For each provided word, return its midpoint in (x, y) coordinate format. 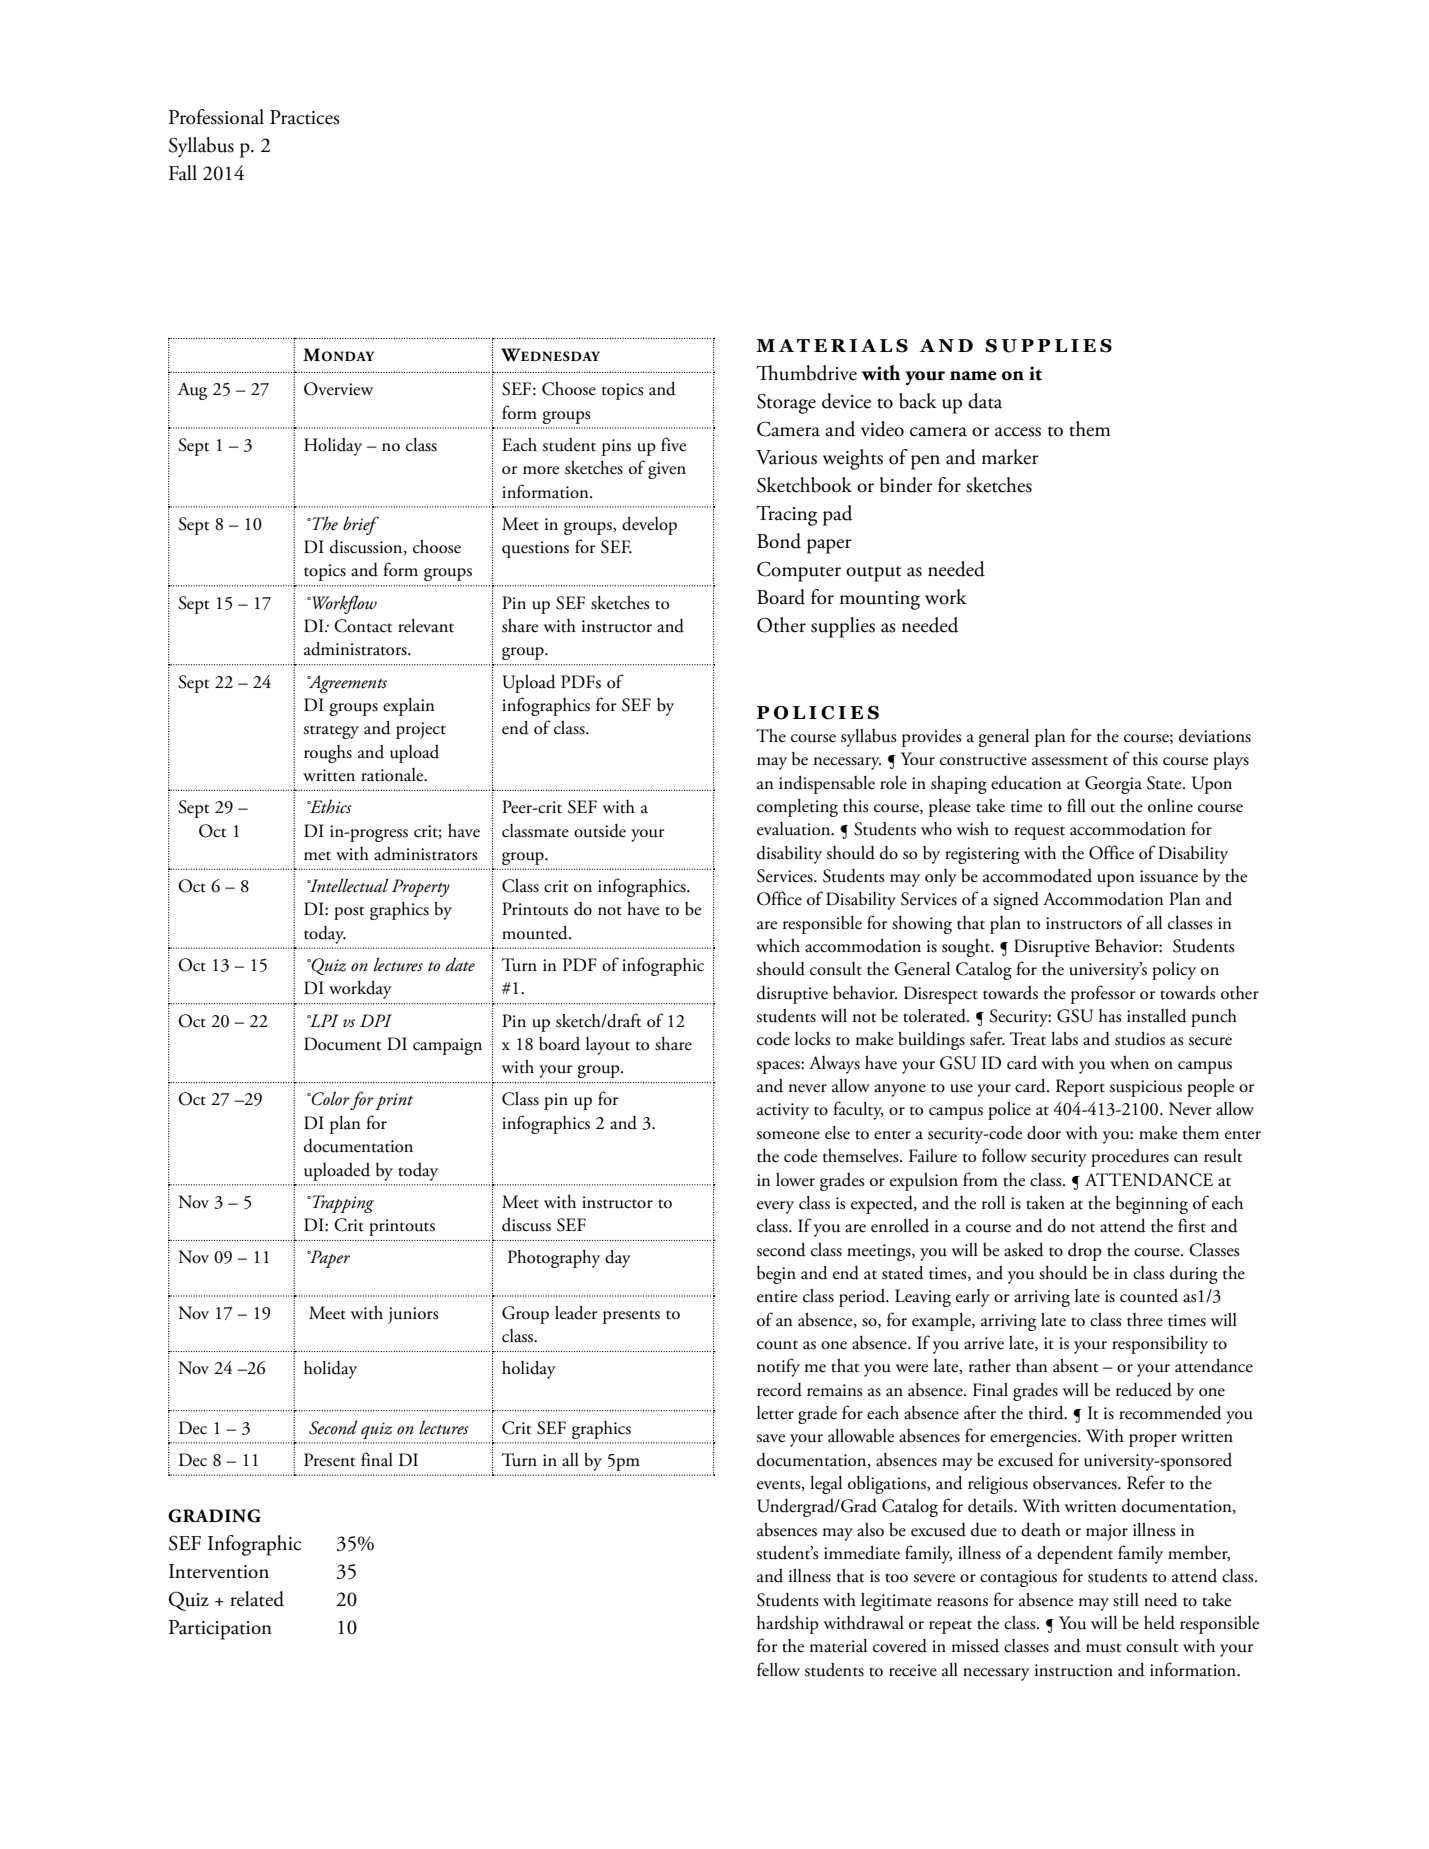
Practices (305, 117)
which (778, 946)
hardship (788, 1625)
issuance (1169, 876)
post (349, 913)
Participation (220, 1630)
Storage (786, 403)
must (1103, 1648)
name (973, 376)
